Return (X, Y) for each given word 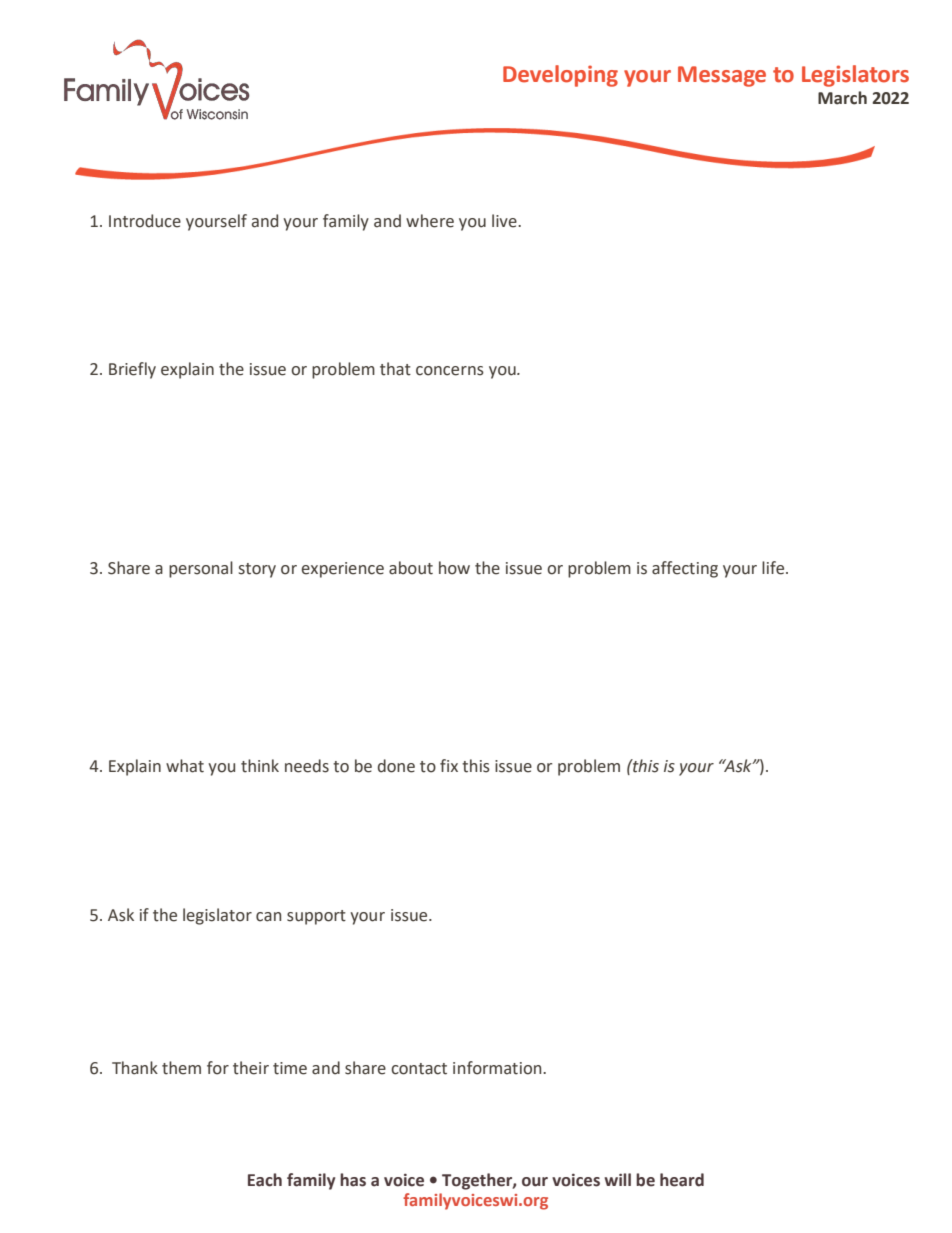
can (268, 917)
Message (722, 76)
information (498, 1068)
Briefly (132, 370)
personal (201, 569)
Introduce (145, 221)
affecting (685, 569)
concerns (450, 371)
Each (265, 1180)
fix (449, 765)
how (454, 568)
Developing (560, 76)
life (774, 568)
